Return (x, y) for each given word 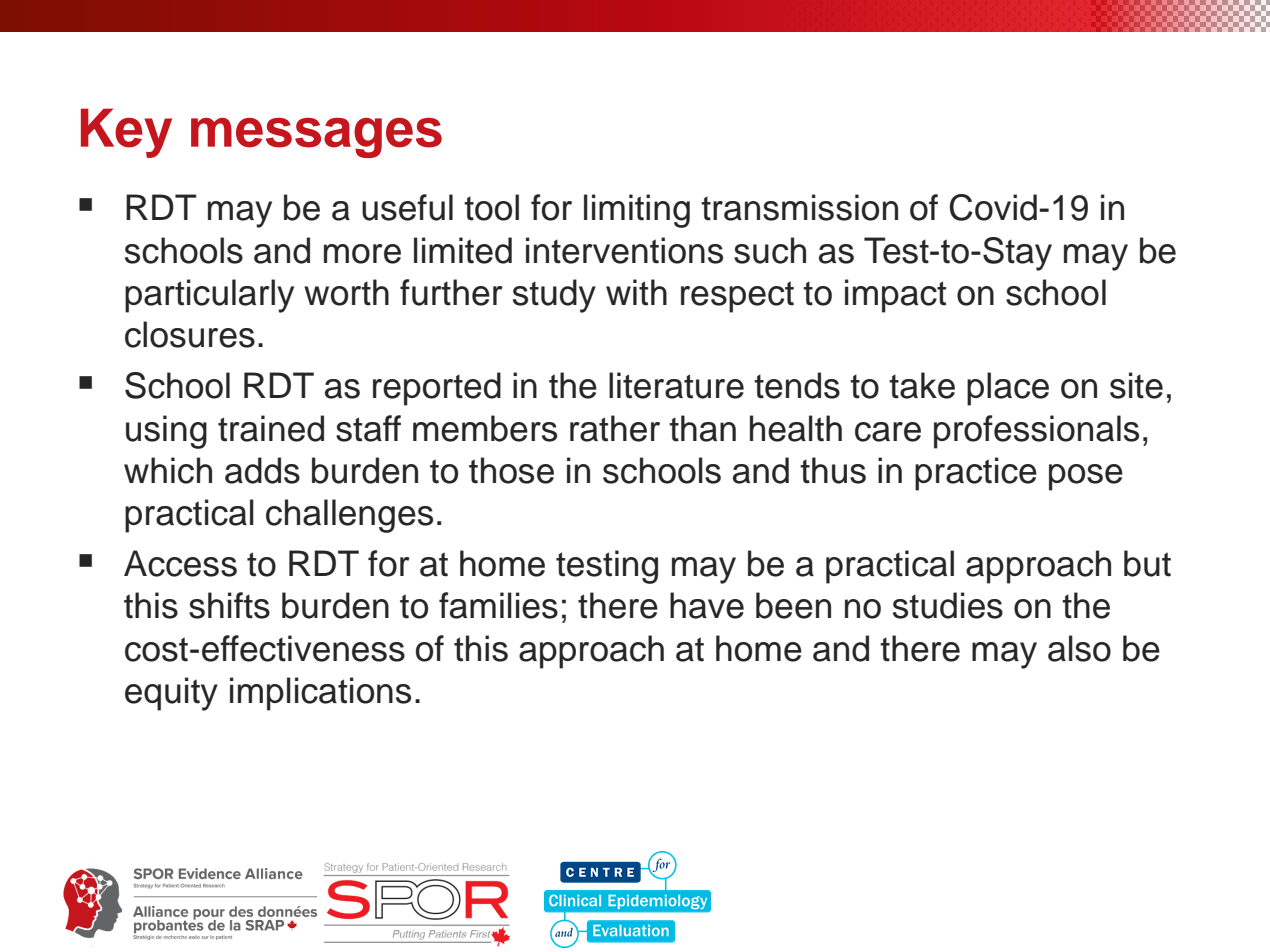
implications (320, 694)
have (707, 605)
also (1079, 648)
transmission (799, 207)
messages (316, 138)
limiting (637, 211)
